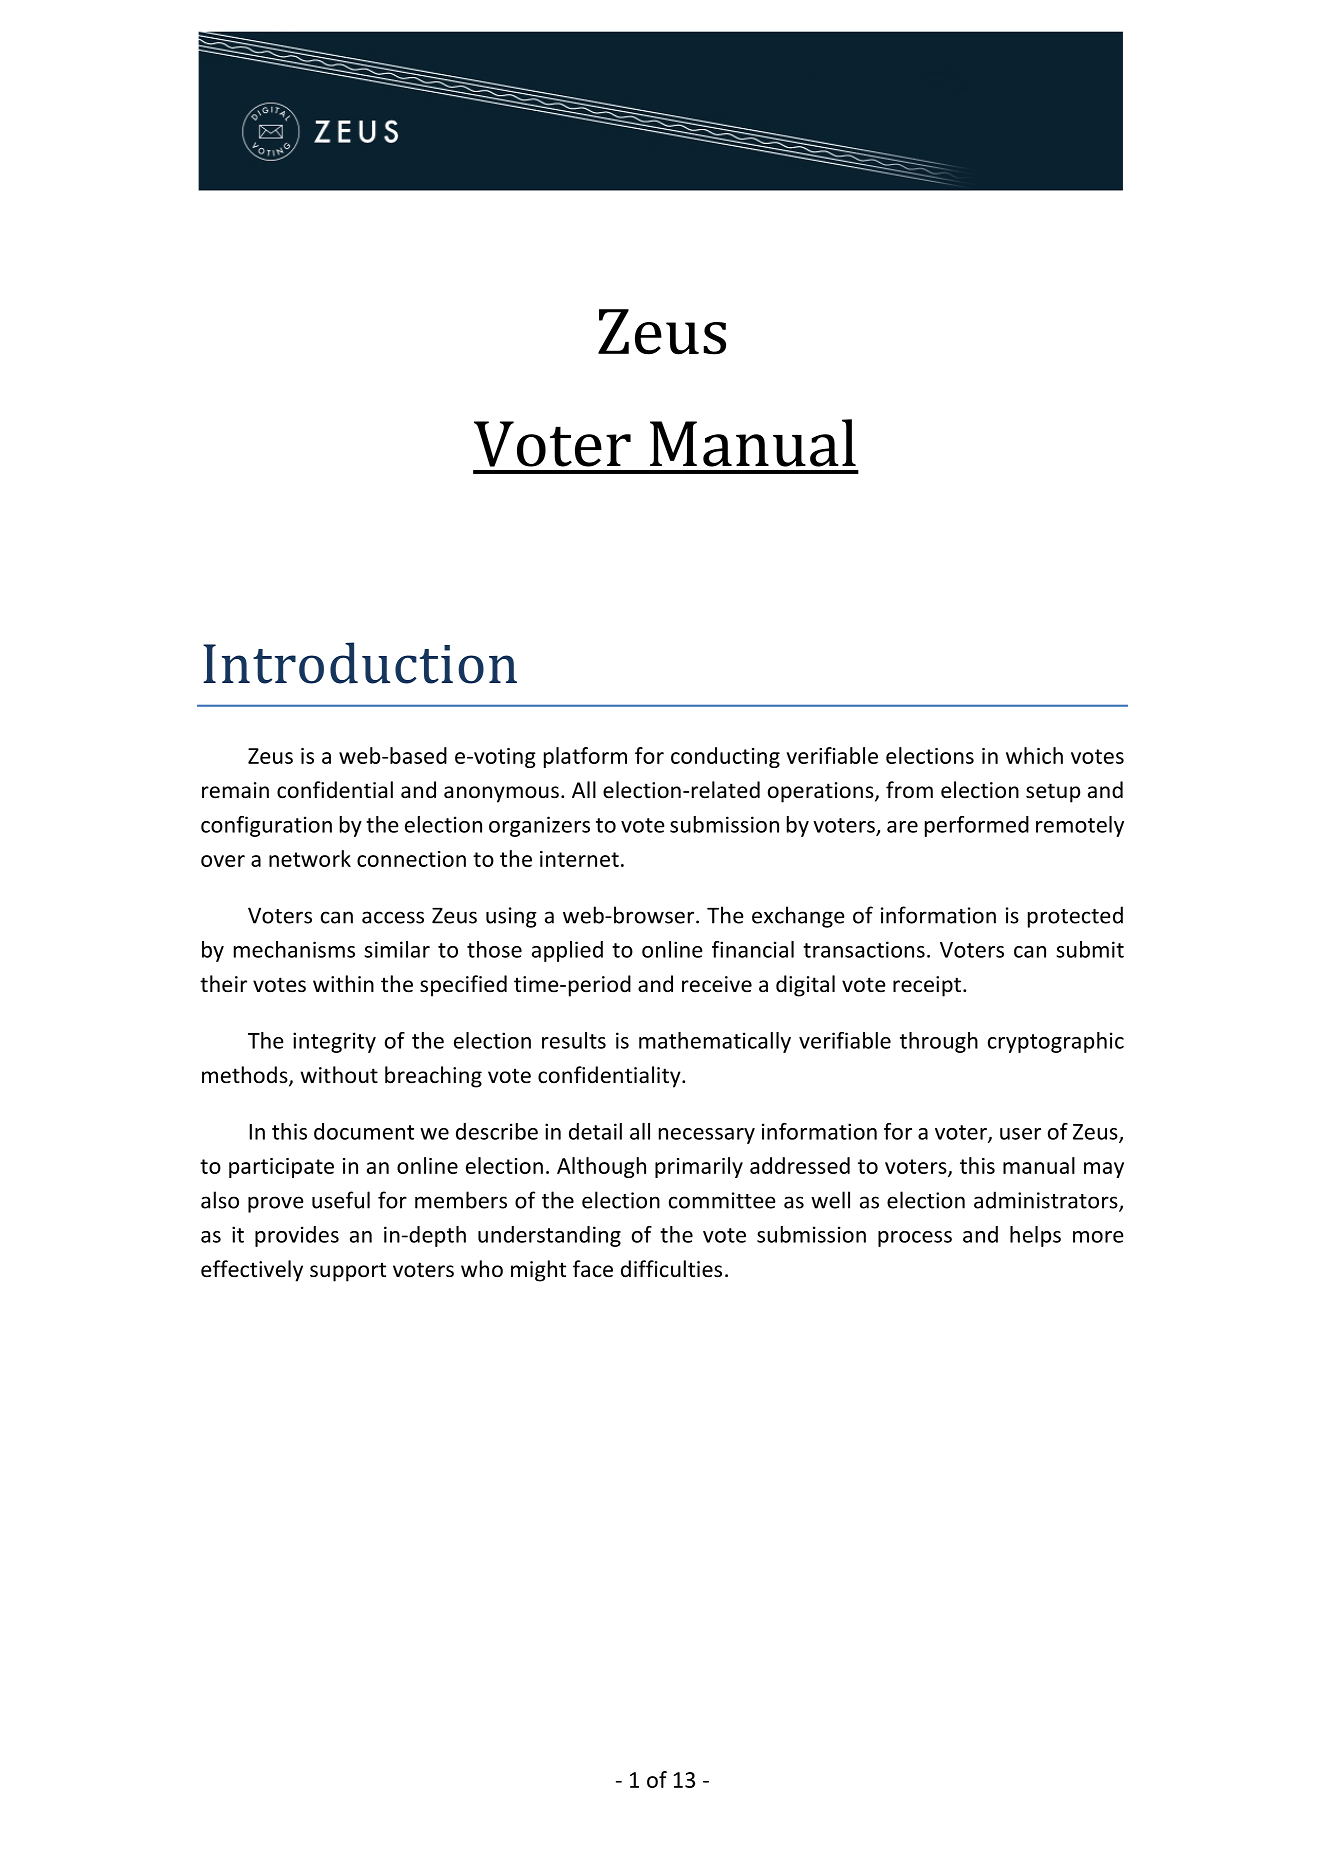  What do you see at coordinates (671, 1269) in the document?
I see `difficulties` at bounding box center [671, 1269].
